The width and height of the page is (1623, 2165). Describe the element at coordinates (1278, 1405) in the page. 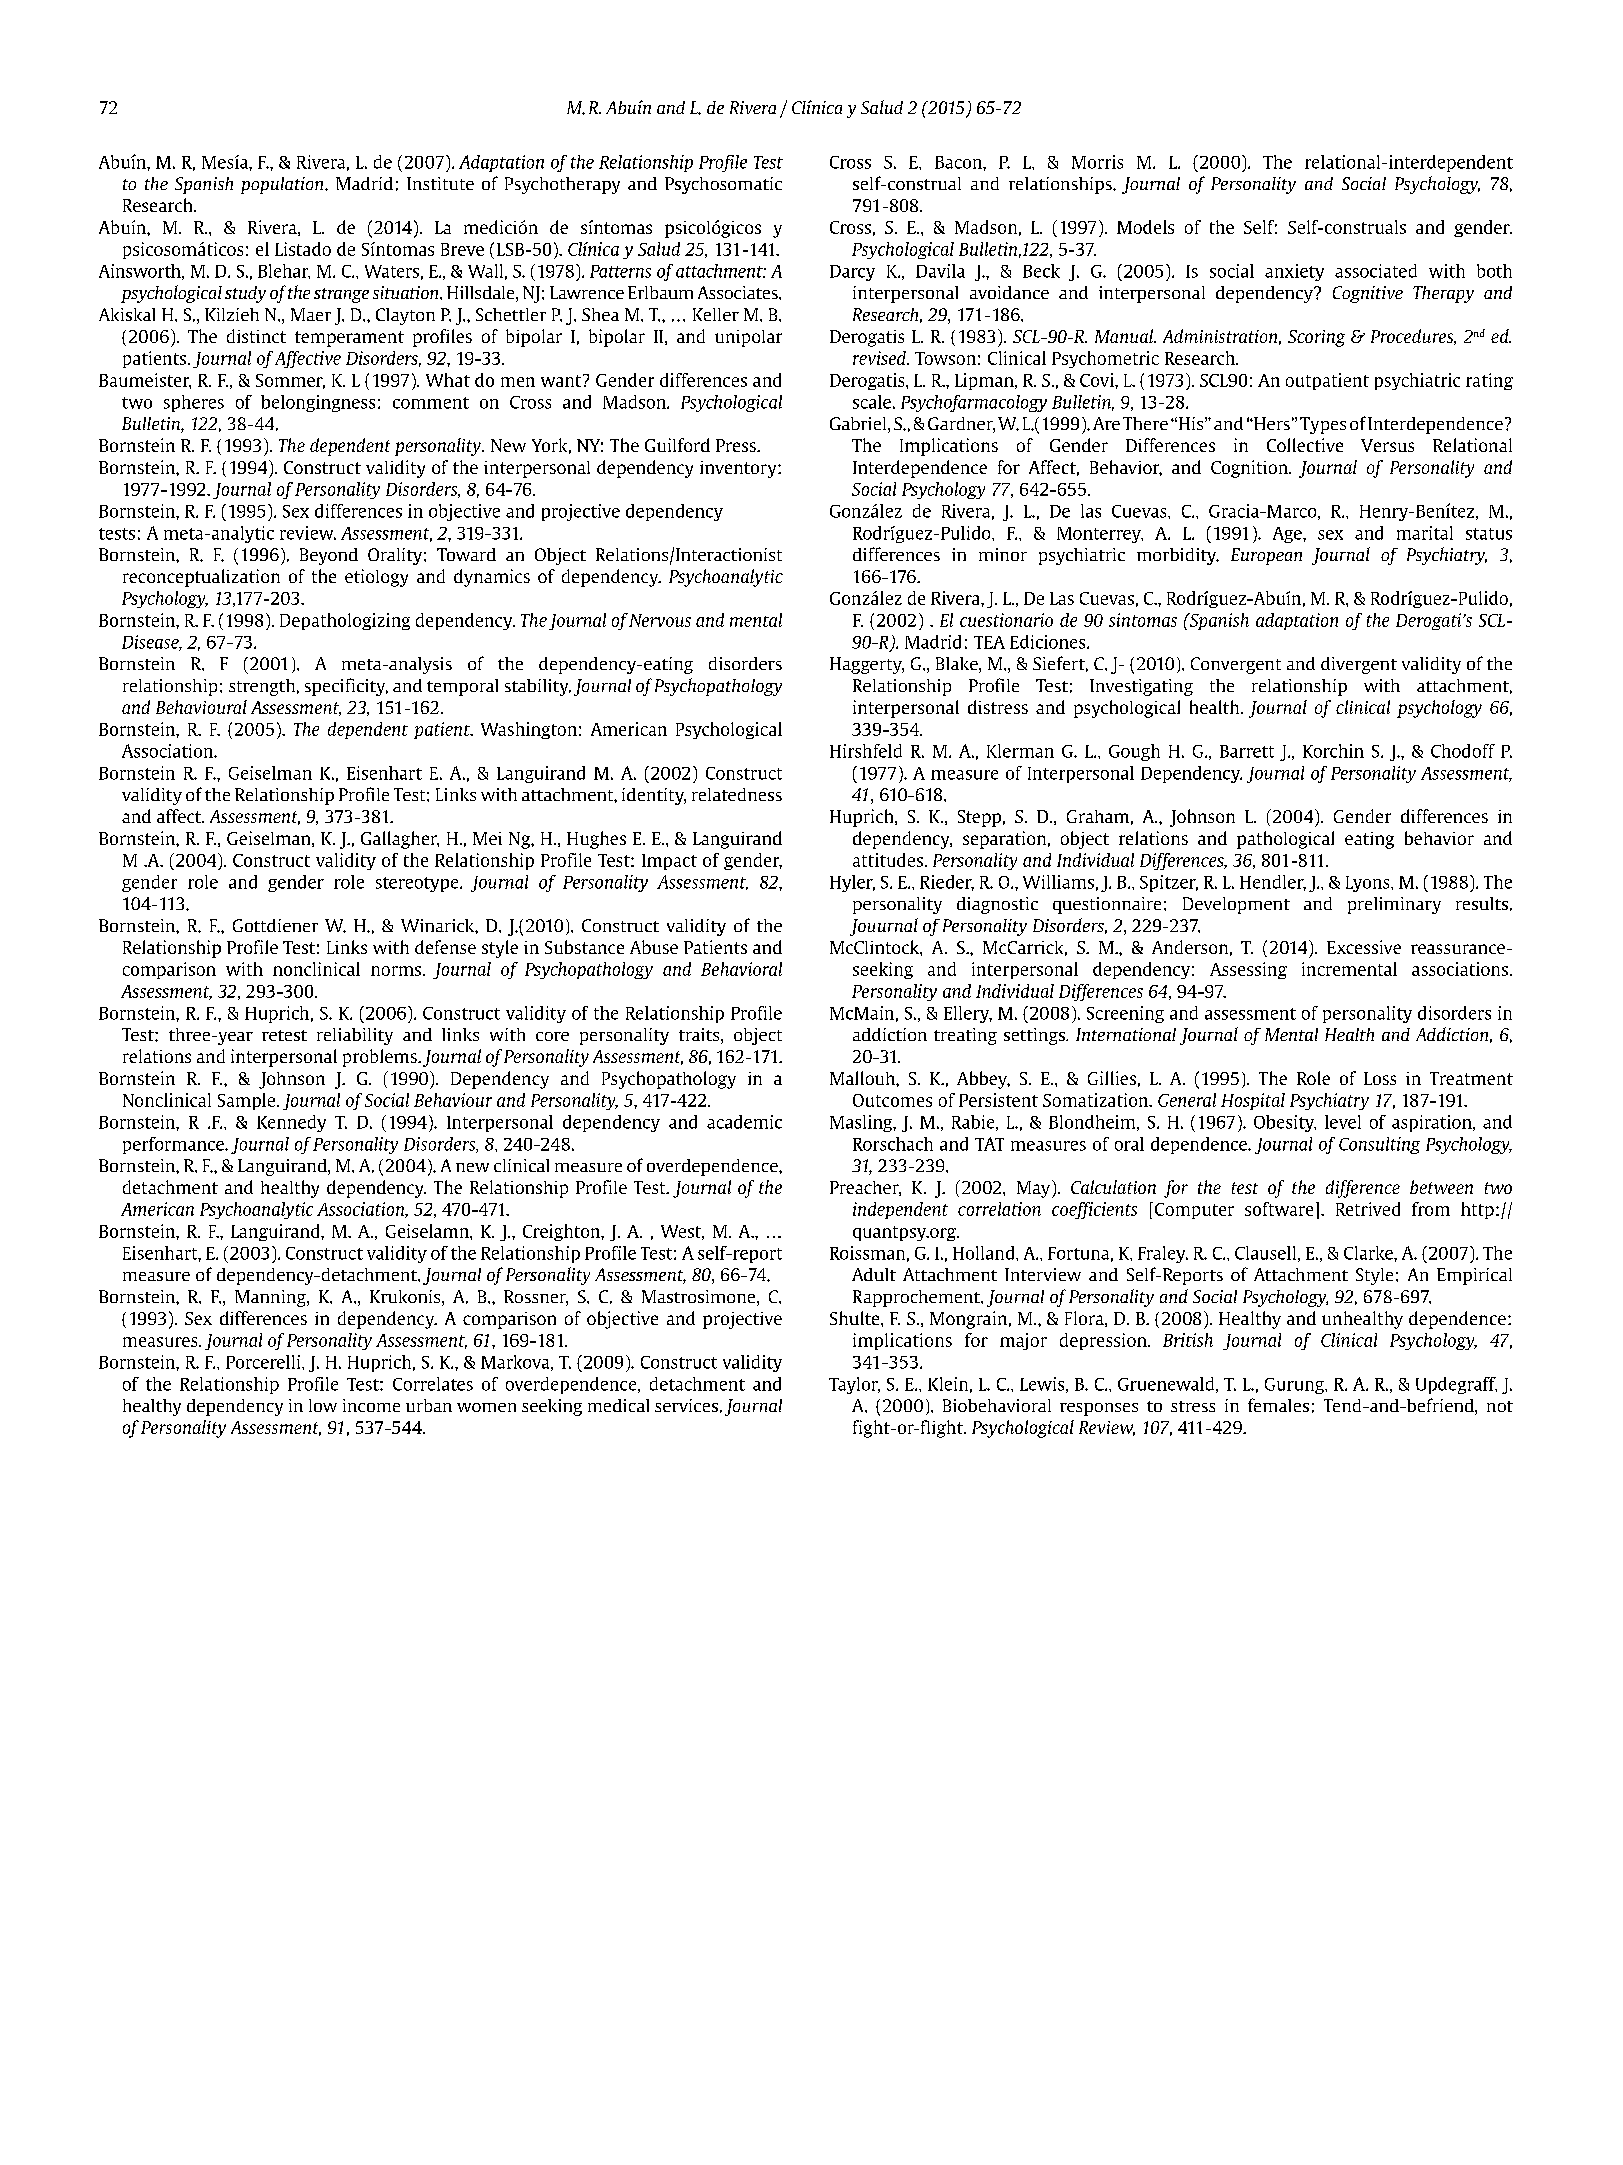

I see `females` at that location.
